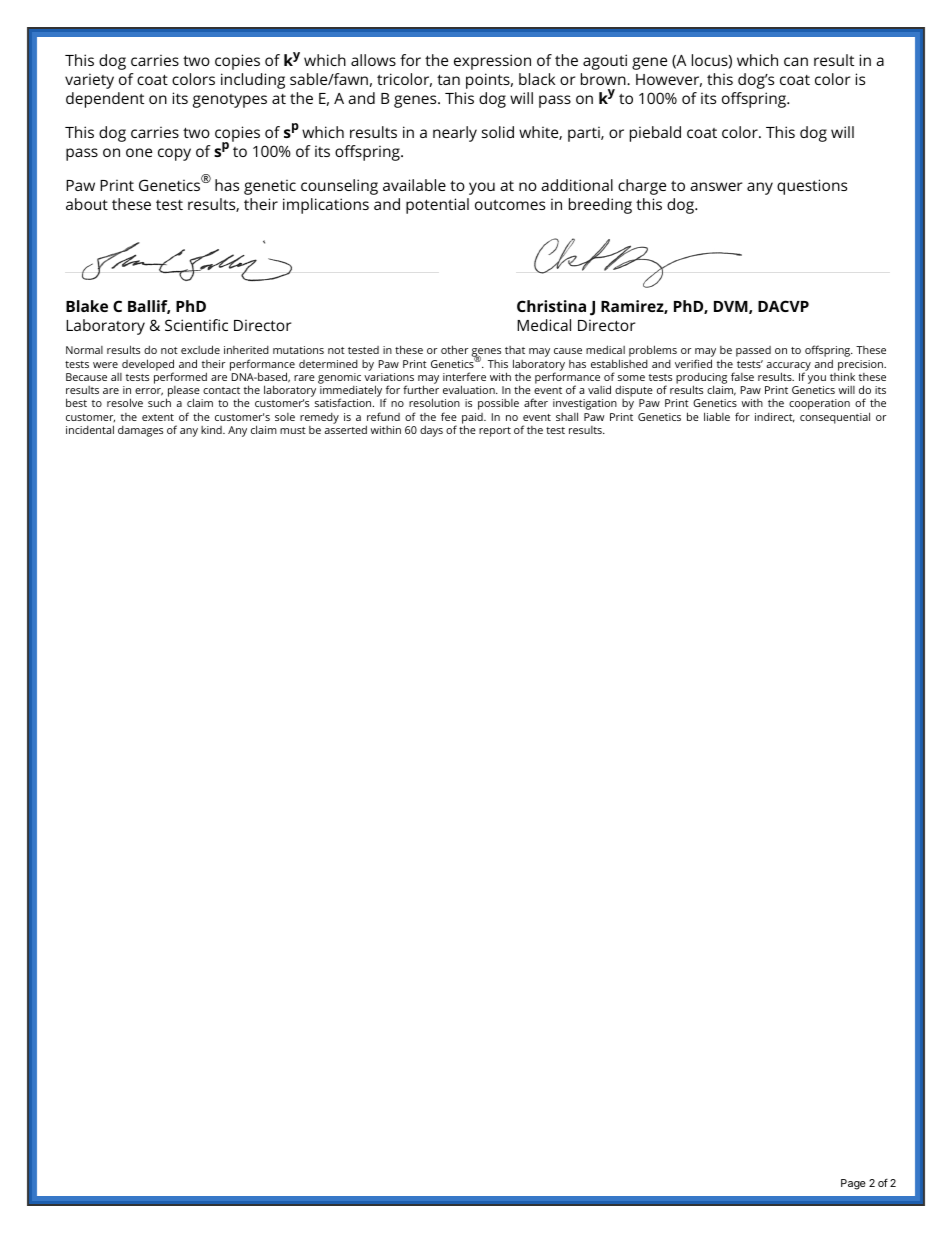 The height and width of the screenshot is (1233, 952). What do you see at coordinates (853, 1184) in the screenshot?
I see `Page` at bounding box center [853, 1184].
